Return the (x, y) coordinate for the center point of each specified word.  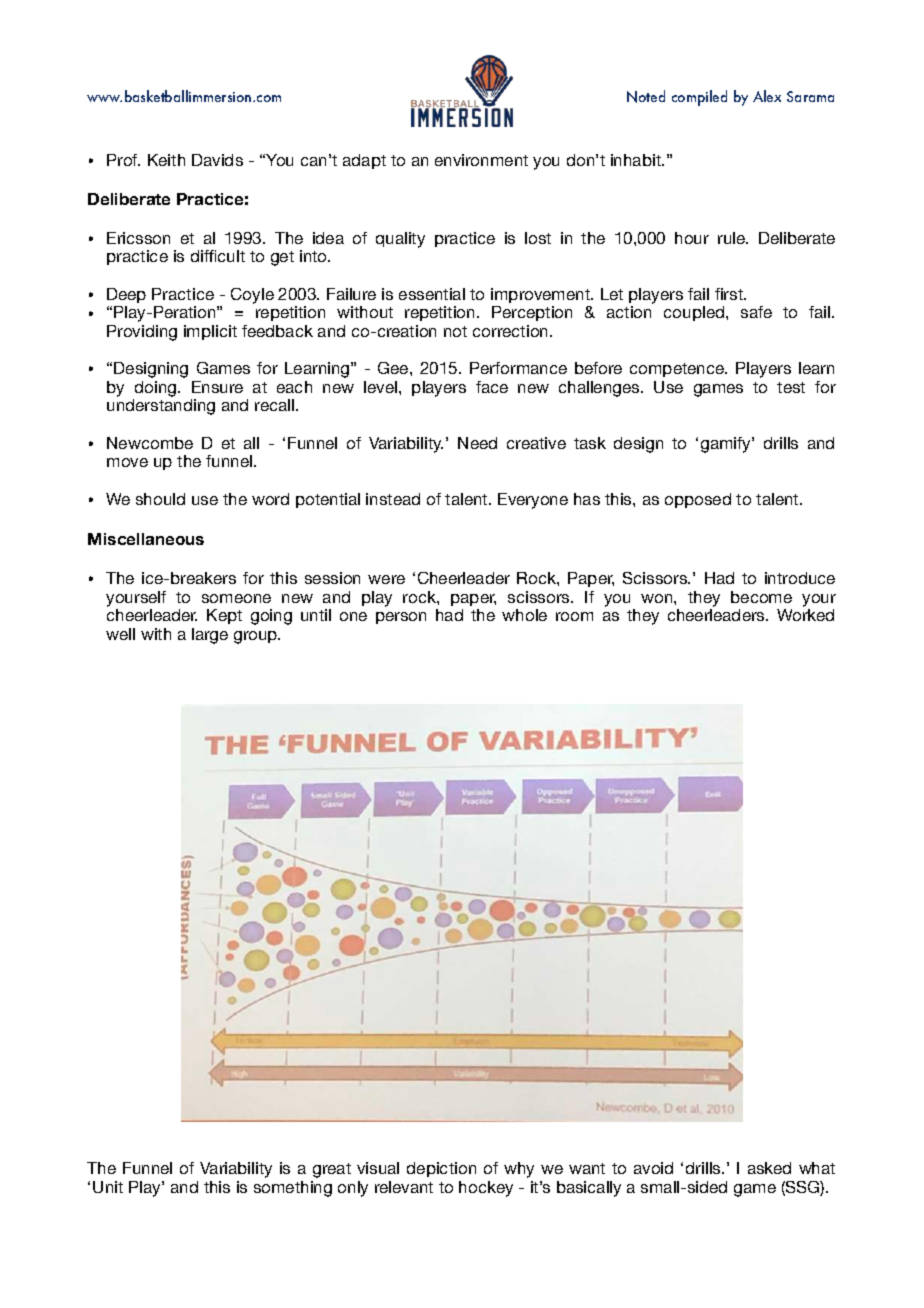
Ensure (217, 387)
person (401, 618)
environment (481, 160)
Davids (217, 160)
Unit (108, 1187)
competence (678, 370)
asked (769, 1168)
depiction (441, 1169)
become (761, 597)
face (492, 387)
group (257, 637)
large (210, 636)
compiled (699, 98)
